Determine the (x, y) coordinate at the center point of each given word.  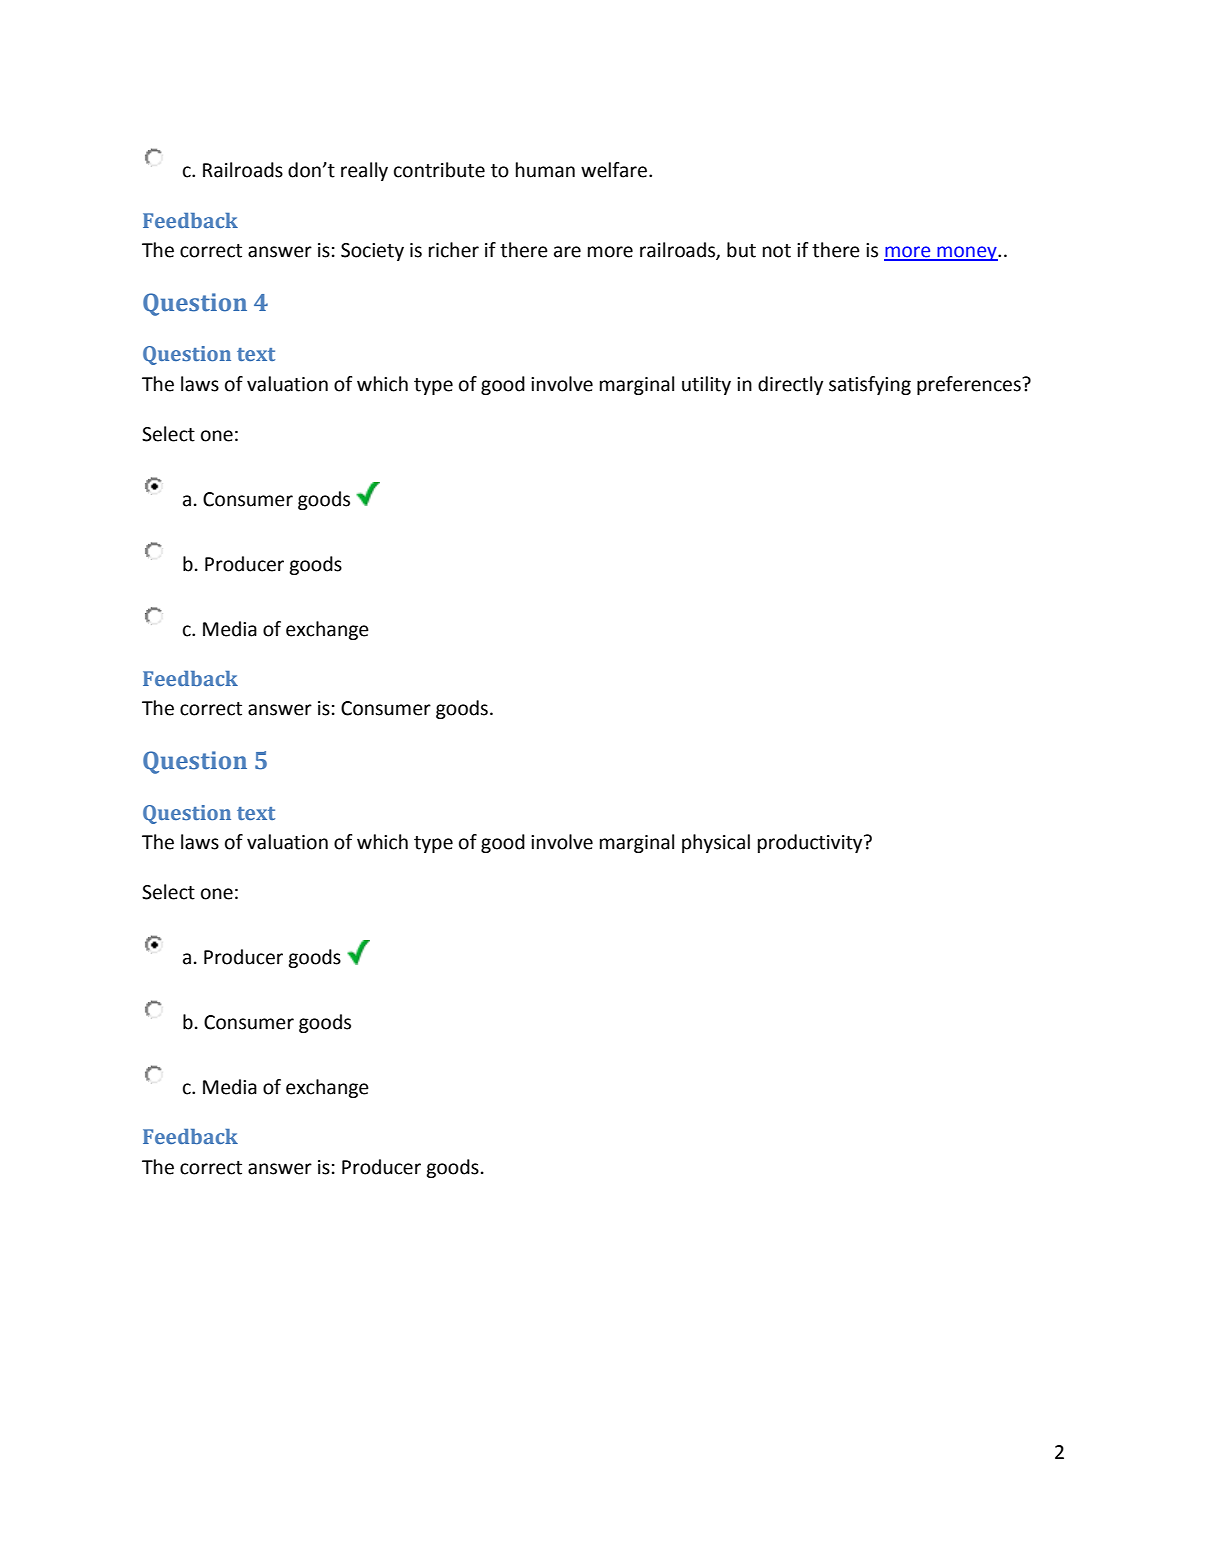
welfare (615, 170)
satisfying (870, 385)
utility (706, 385)
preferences (970, 385)
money (967, 253)
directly (790, 385)
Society (372, 252)
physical (716, 843)
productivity (811, 843)
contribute (439, 170)
